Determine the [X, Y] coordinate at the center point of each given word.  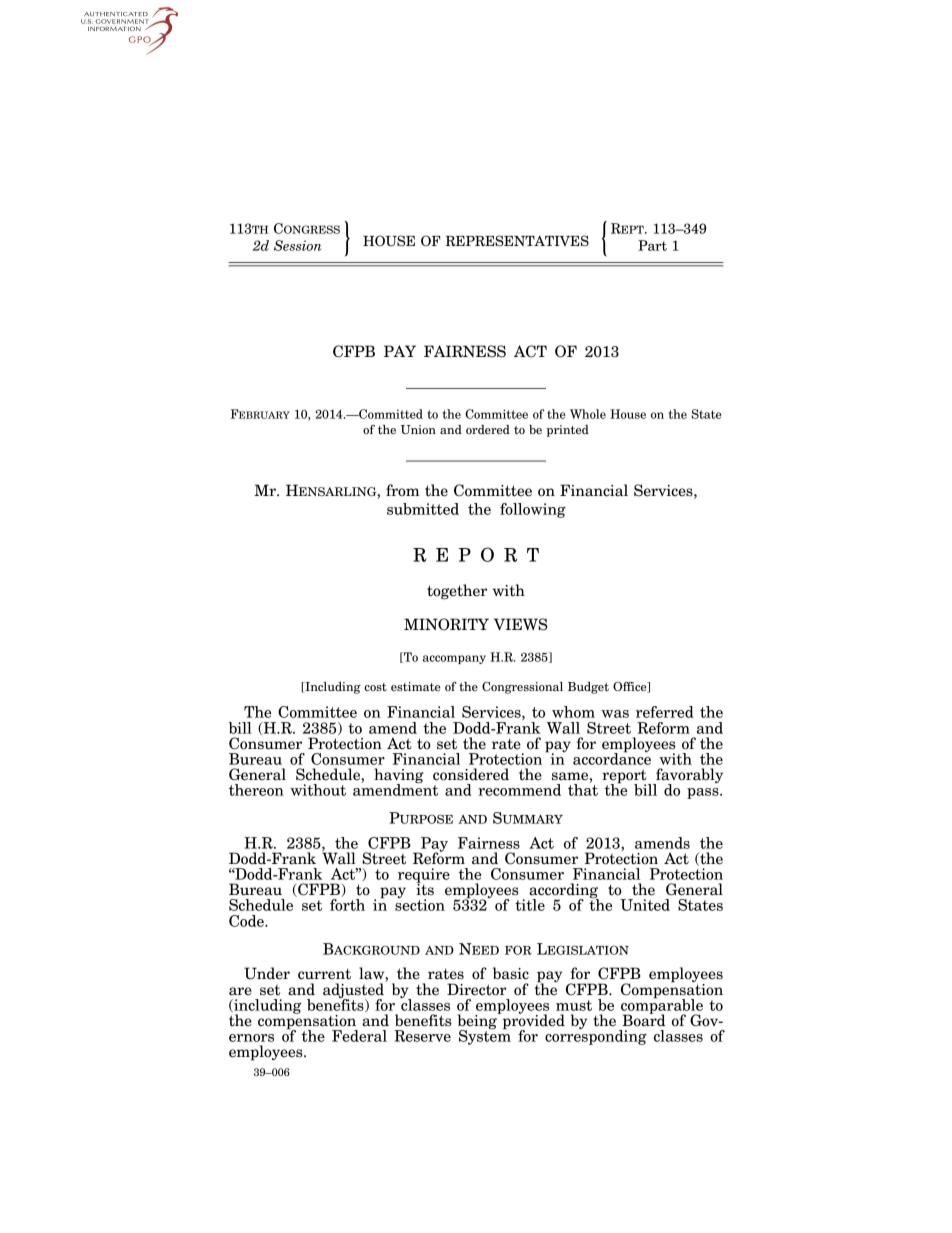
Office [631, 687]
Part [652, 245]
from [402, 490]
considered [471, 774]
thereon [256, 790]
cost [375, 687]
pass [704, 793]
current [324, 974]
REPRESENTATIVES [517, 241]
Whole [588, 414]
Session [298, 245]
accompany [454, 659]
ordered [488, 429]
